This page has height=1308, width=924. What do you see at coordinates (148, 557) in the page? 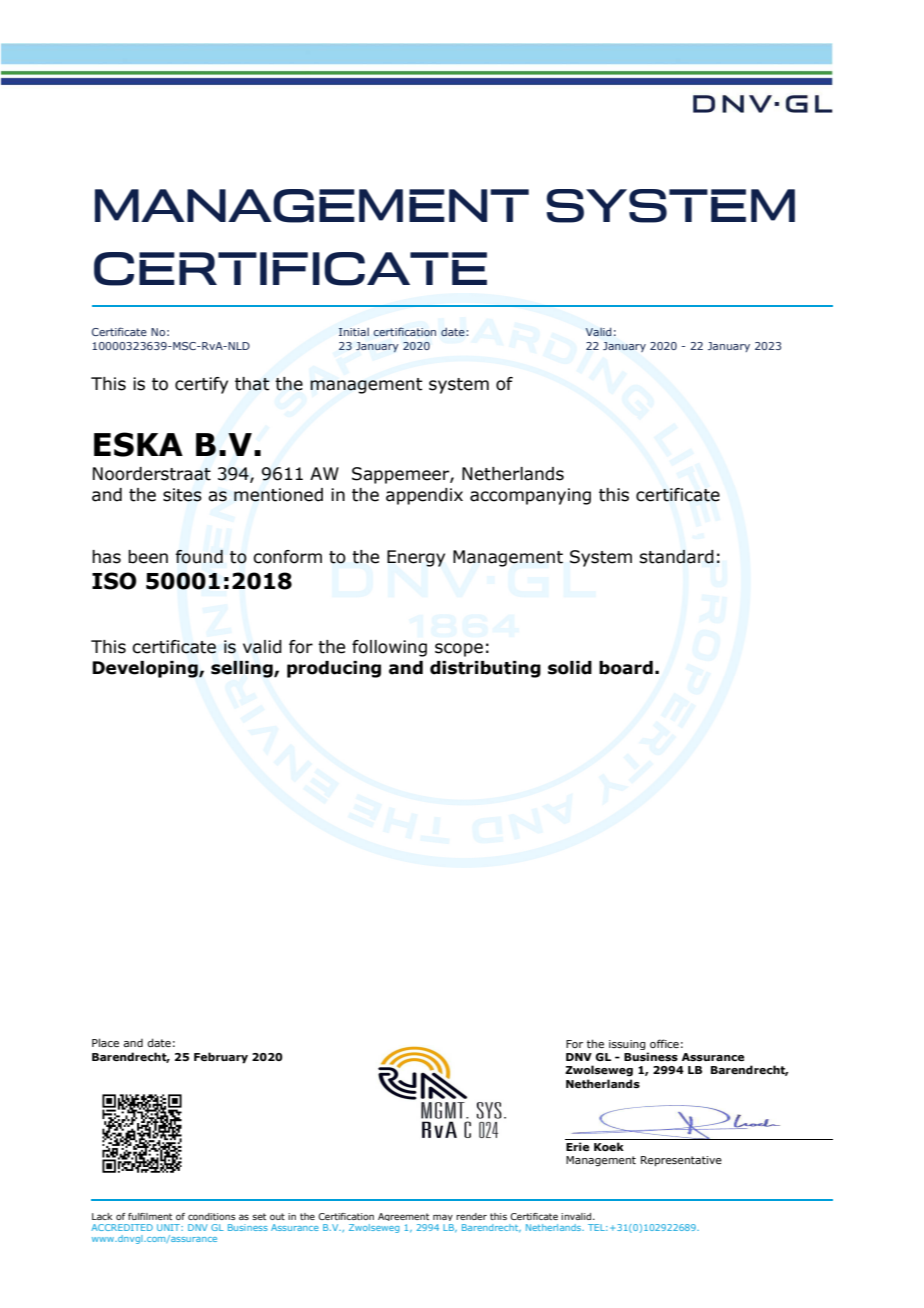
I see `been` at bounding box center [148, 557].
